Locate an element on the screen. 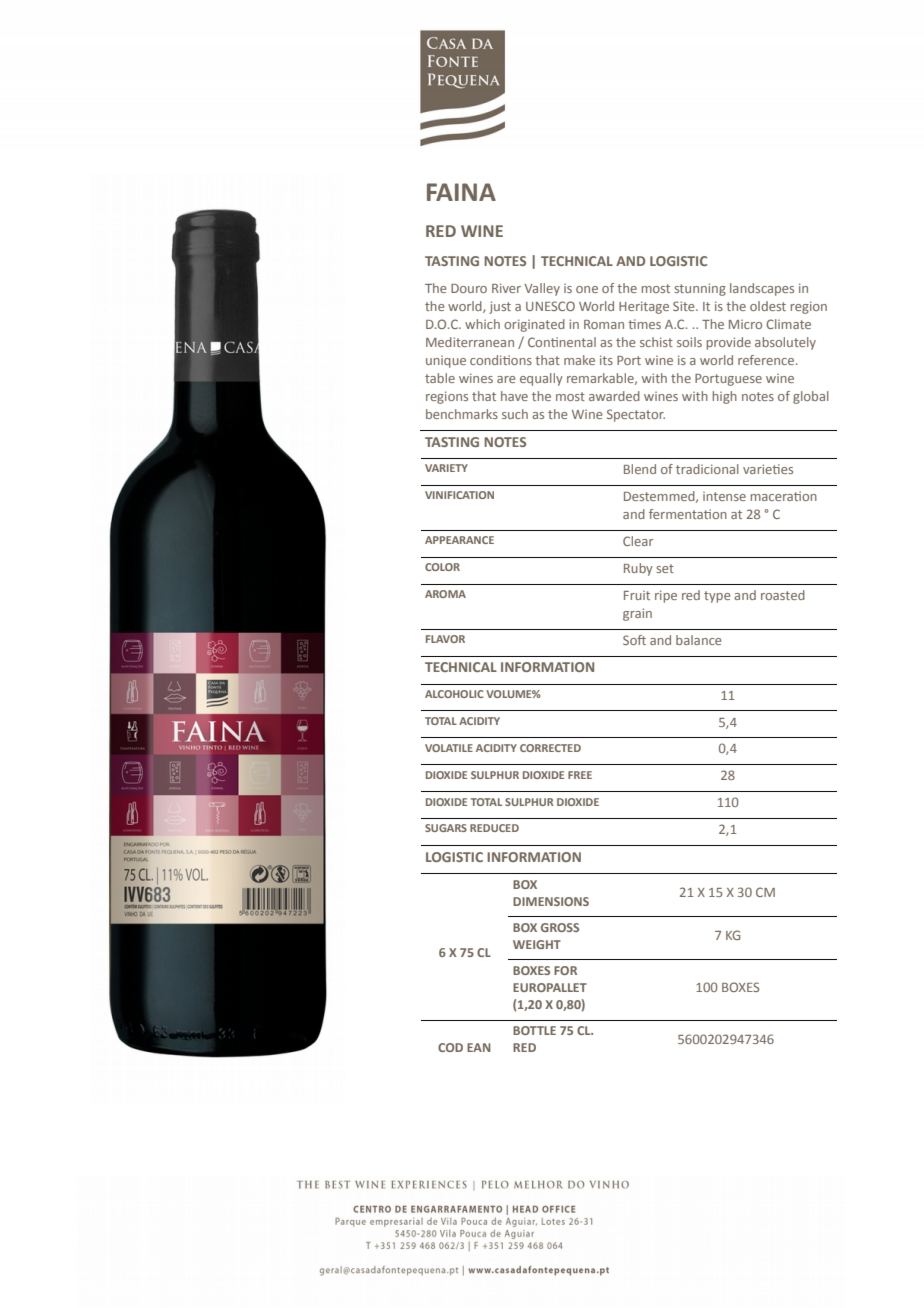 This screenshot has height=1308, width=924. oldest is located at coordinates (768, 306).
